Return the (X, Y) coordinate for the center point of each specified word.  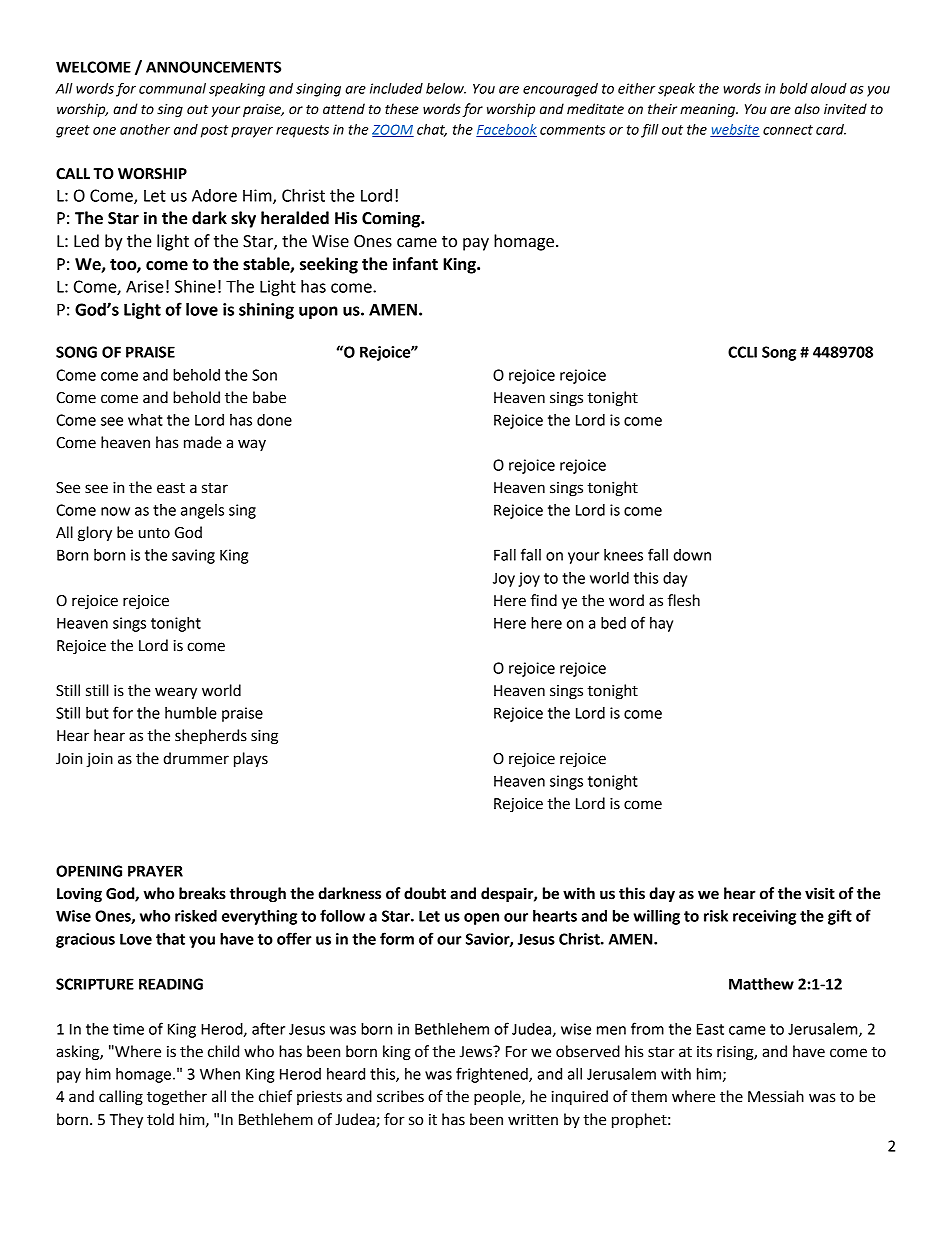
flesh (684, 600)
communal (172, 88)
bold (794, 88)
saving (193, 556)
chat (432, 130)
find (544, 600)
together (177, 1098)
